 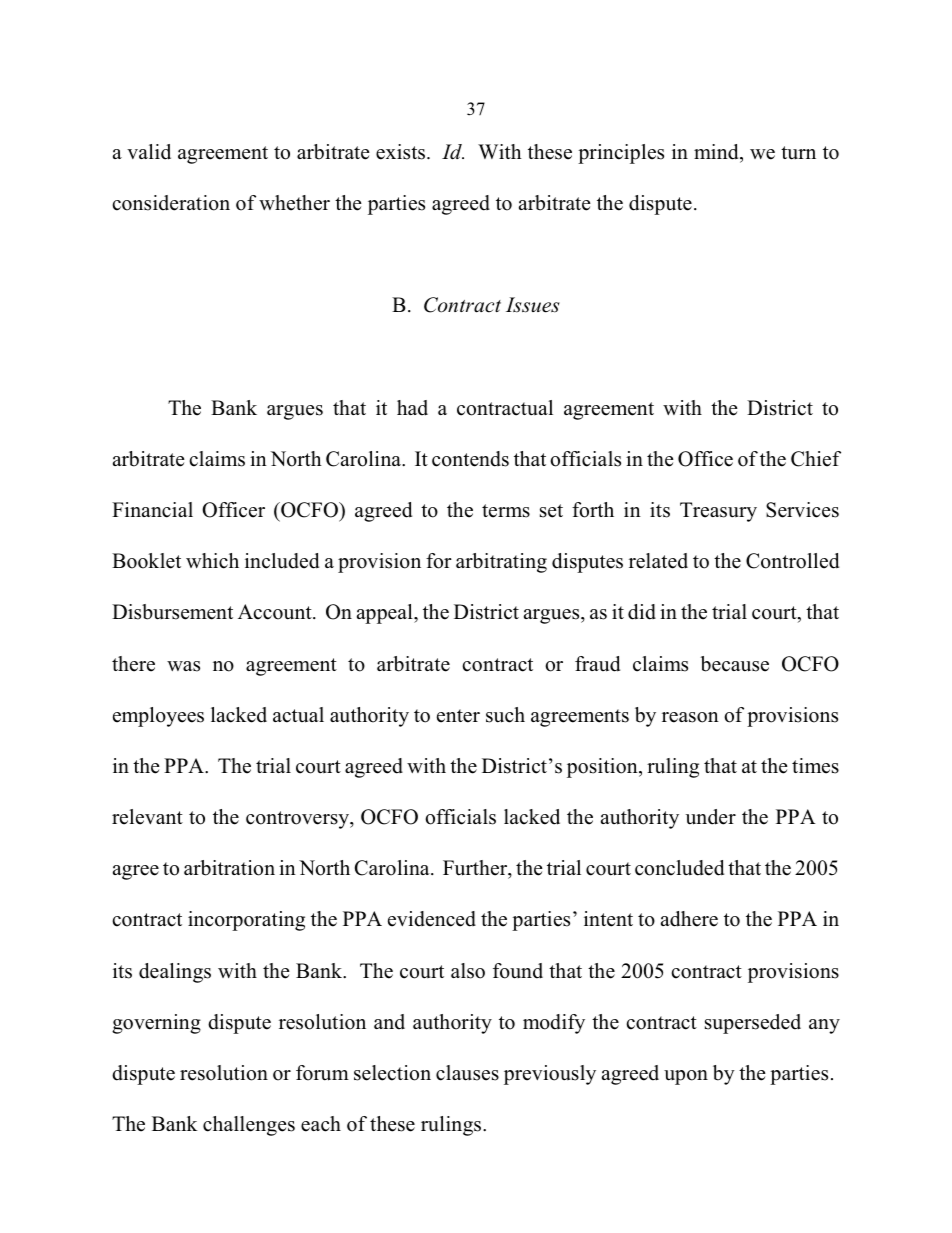 I want to click on consideration, so click(x=171, y=203).
